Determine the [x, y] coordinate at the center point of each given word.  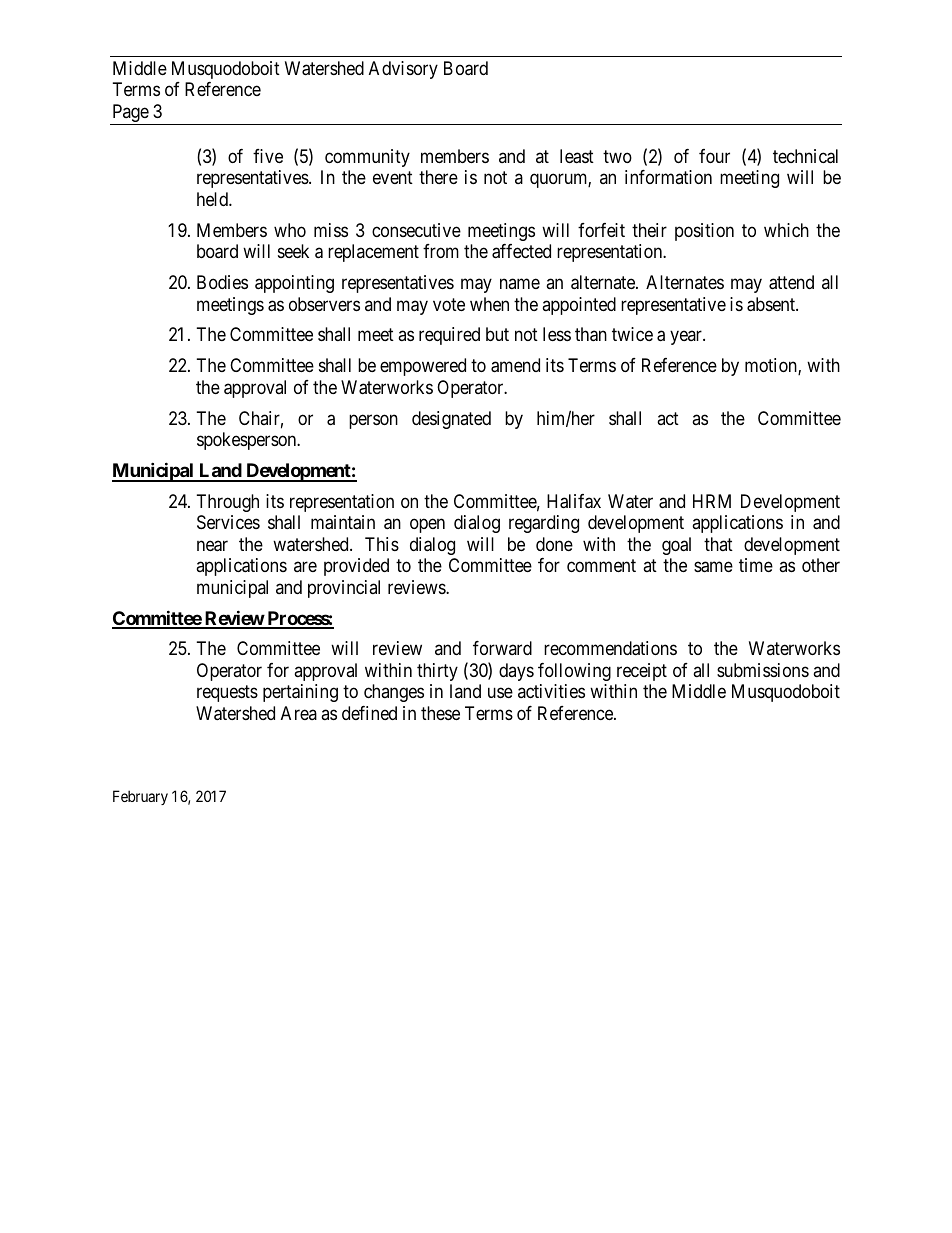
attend [791, 282]
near [212, 546]
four [714, 156]
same [713, 567]
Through [228, 503]
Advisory [403, 70]
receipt [642, 672]
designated [451, 420]
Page [130, 114]
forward [502, 648]
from [441, 251]
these [440, 713]
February [140, 797]
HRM [712, 501]
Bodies [222, 282]
